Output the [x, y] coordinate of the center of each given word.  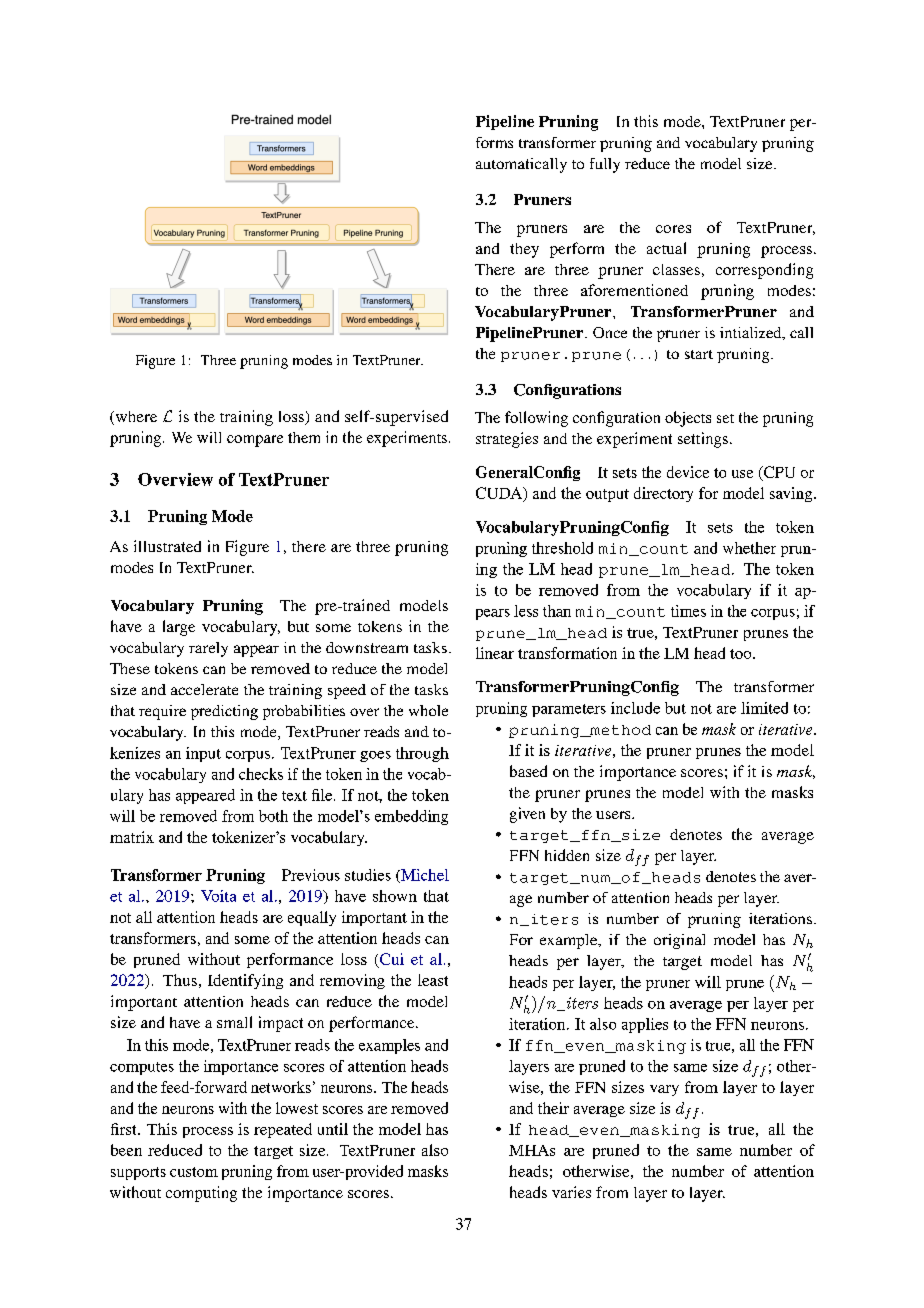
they [524, 250]
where [135, 418]
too [742, 654]
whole [428, 710]
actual [666, 248]
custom [194, 1172]
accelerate [204, 689]
